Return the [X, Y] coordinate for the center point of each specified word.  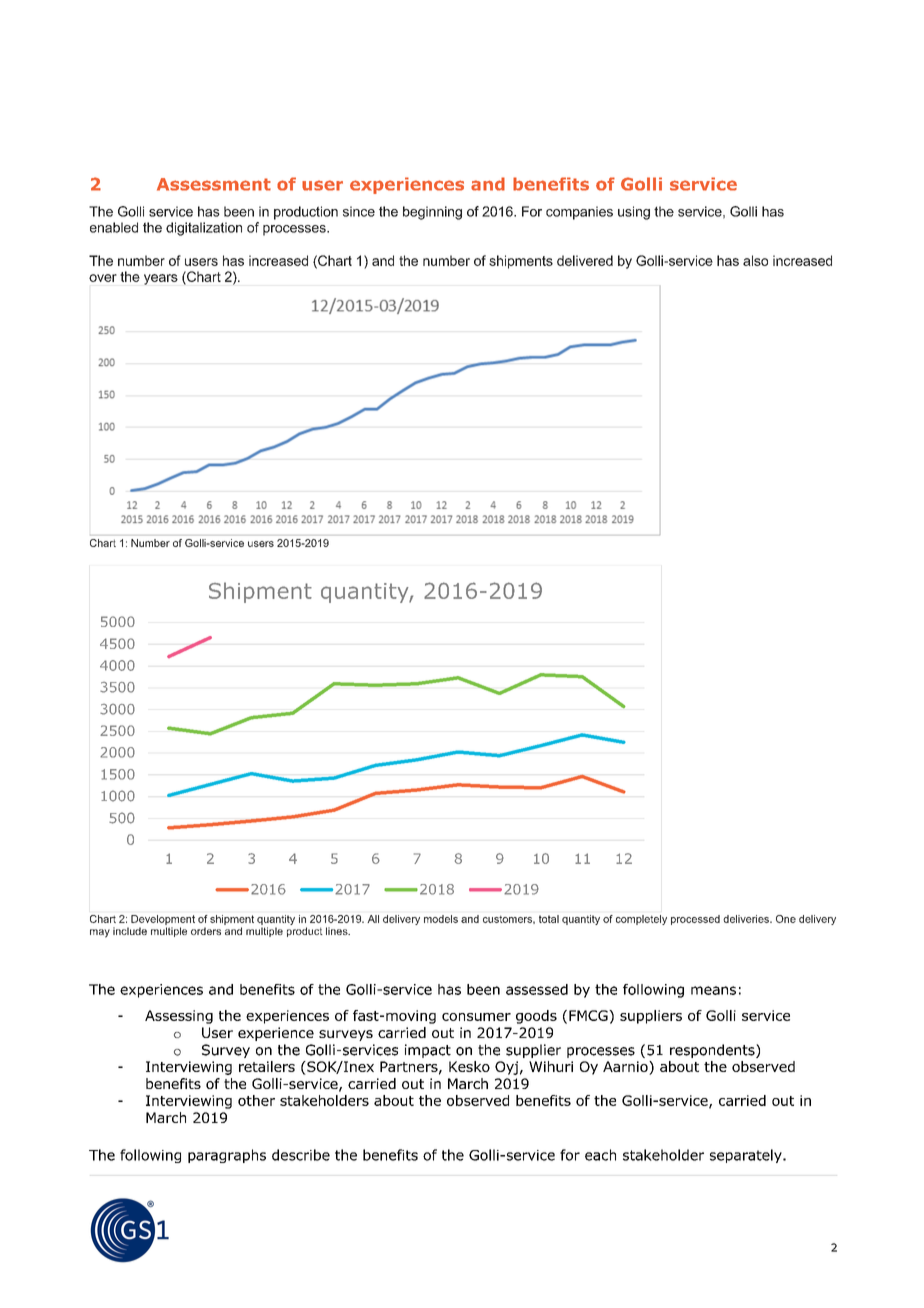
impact [428, 1051]
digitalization [204, 229]
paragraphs [227, 1156]
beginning [432, 213]
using [634, 213]
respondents [713, 1051]
